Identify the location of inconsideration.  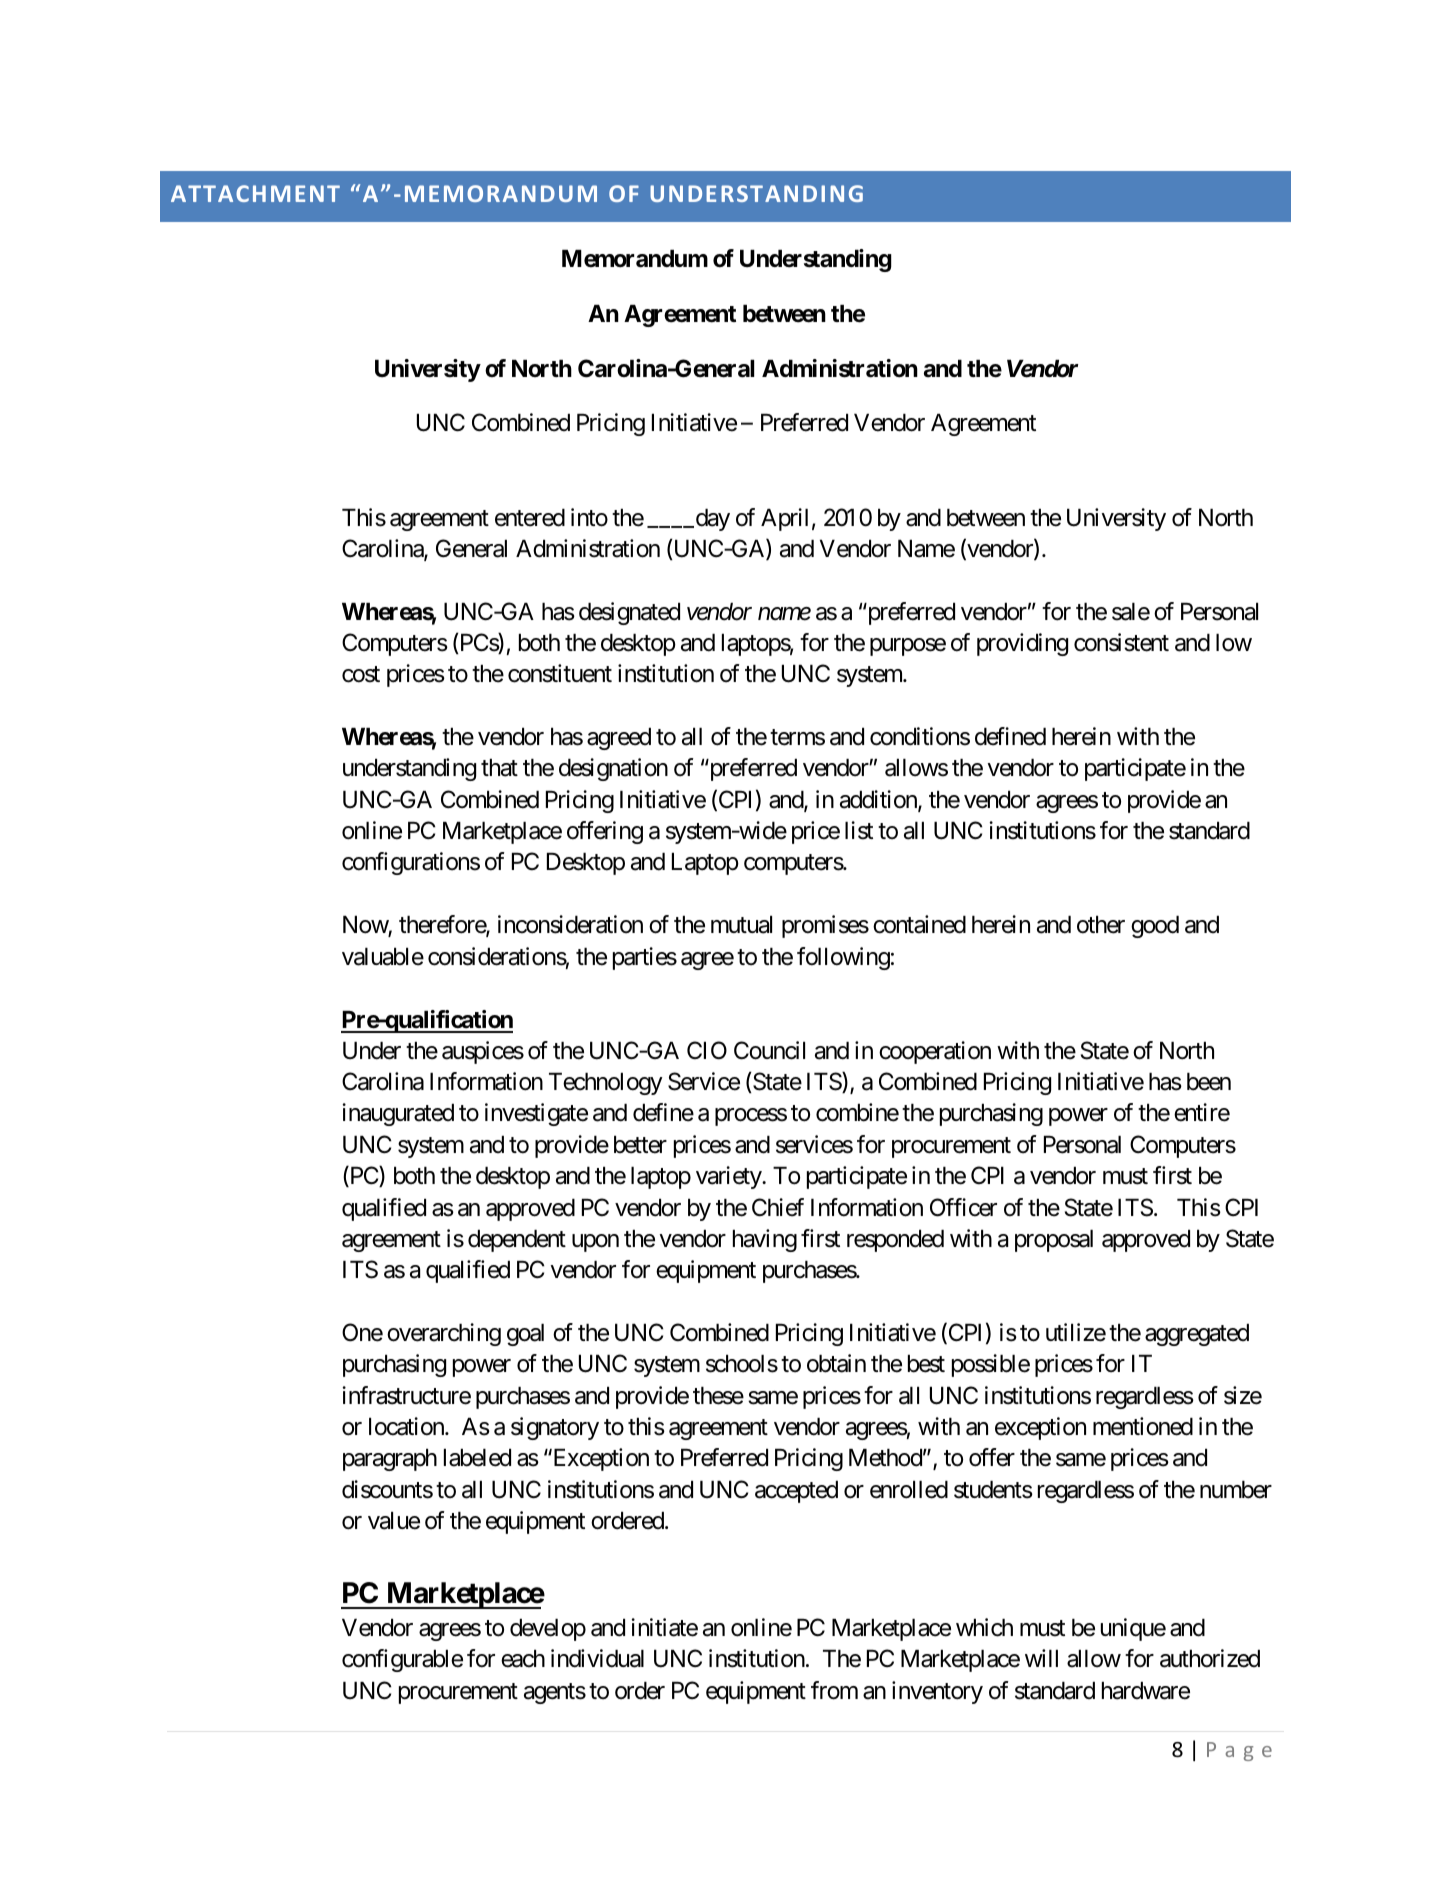
(570, 924).
